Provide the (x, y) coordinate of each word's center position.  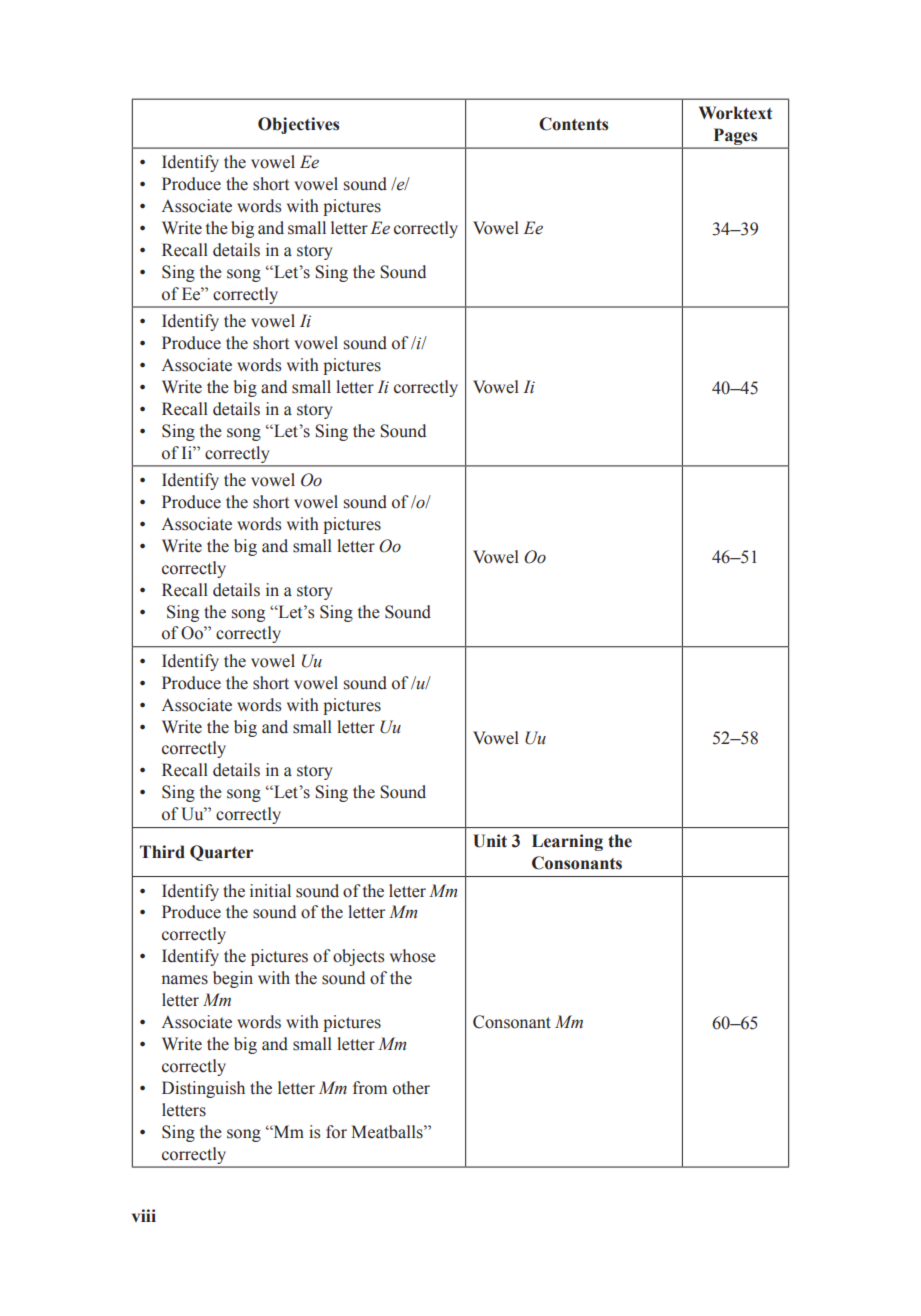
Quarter (222, 853)
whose (413, 956)
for (336, 1132)
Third (162, 852)
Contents (573, 124)
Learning (567, 842)
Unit (490, 841)
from (370, 1088)
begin (233, 979)
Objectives (298, 125)
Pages (735, 137)
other (411, 1088)
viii (144, 1215)
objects (358, 957)
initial (270, 891)
